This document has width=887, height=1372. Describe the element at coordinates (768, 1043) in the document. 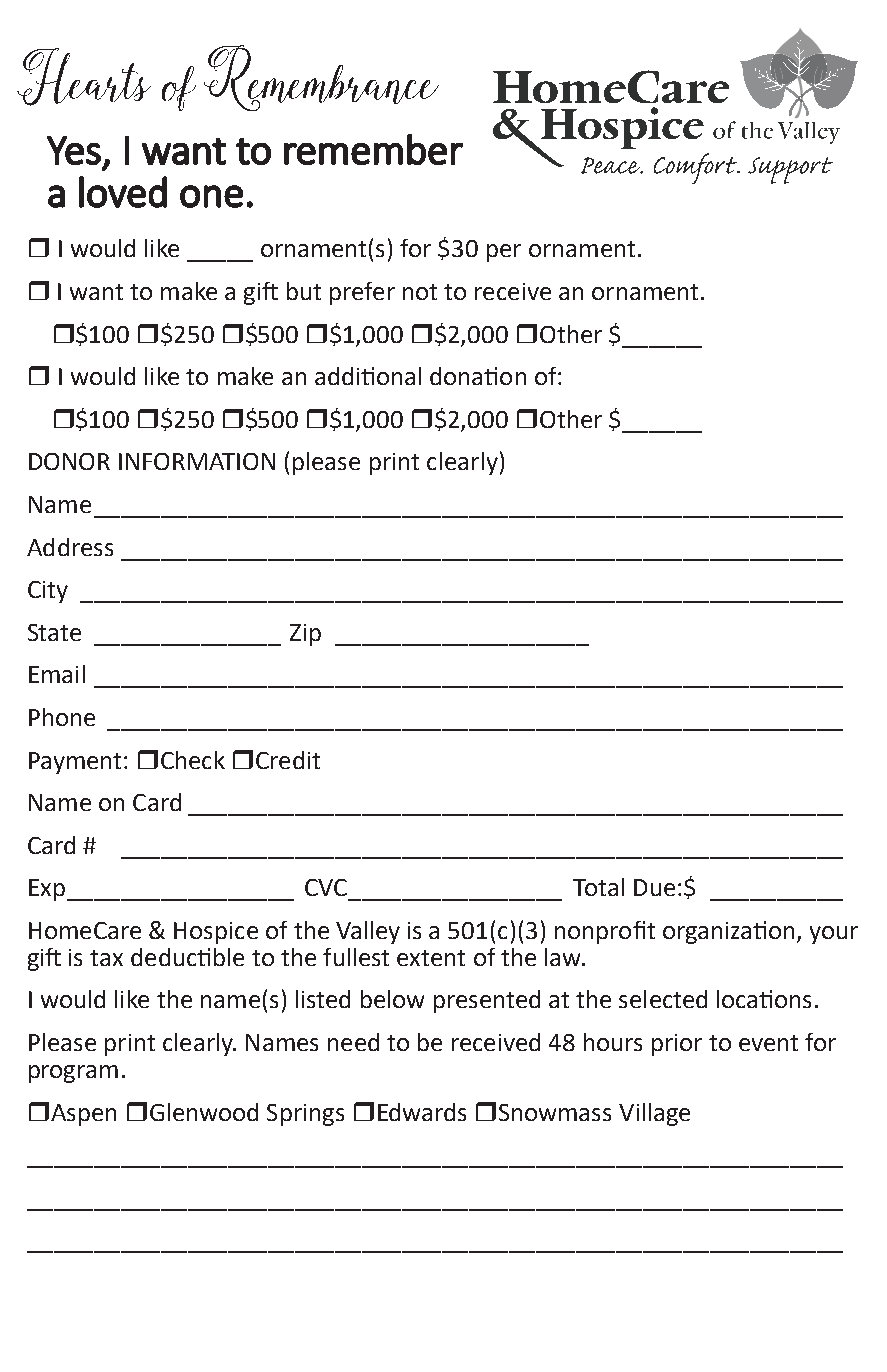

I see `event` at that location.
